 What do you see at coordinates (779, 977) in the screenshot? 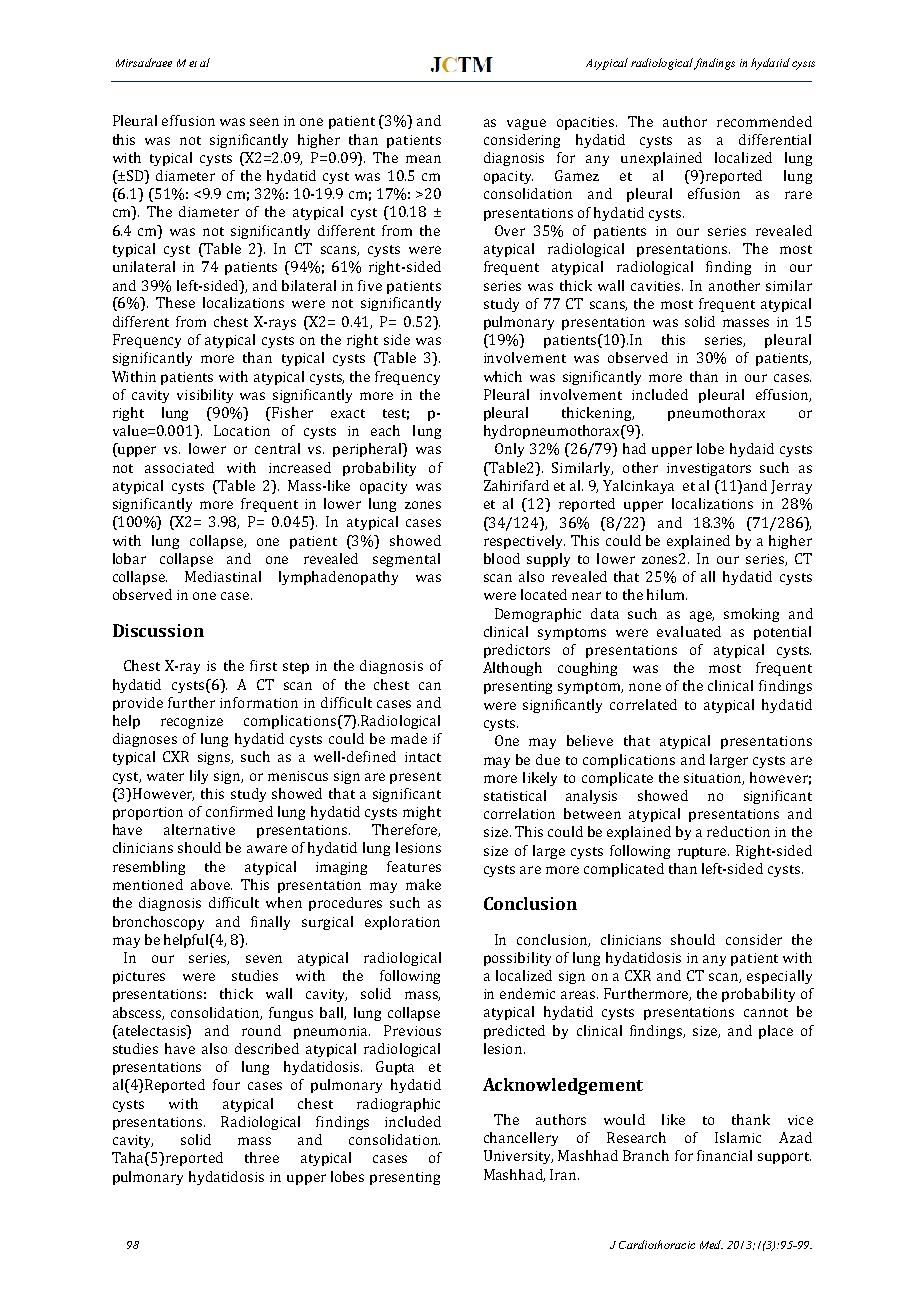
I see `especially` at bounding box center [779, 977].
